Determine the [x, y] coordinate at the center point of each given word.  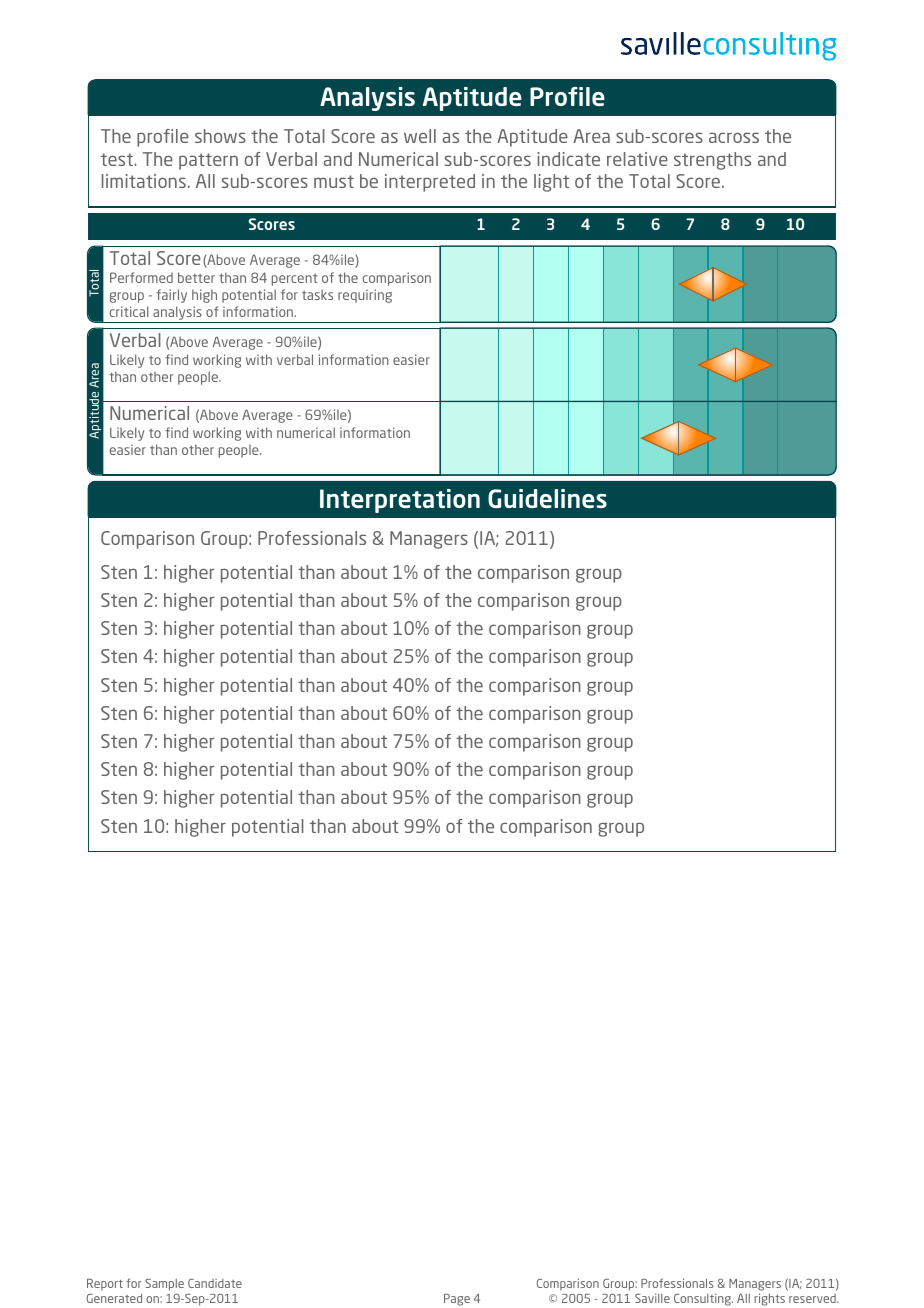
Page [457, 1300]
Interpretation [400, 501]
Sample [164, 1285]
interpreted [430, 183]
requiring [365, 296]
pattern [208, 161]
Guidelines [547, 498]
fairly [171, 296]
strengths [712, 161]
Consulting [703, 1300]
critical [129, 311]
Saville [652, 1298]
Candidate [215, 1283]
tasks [317, 295]
